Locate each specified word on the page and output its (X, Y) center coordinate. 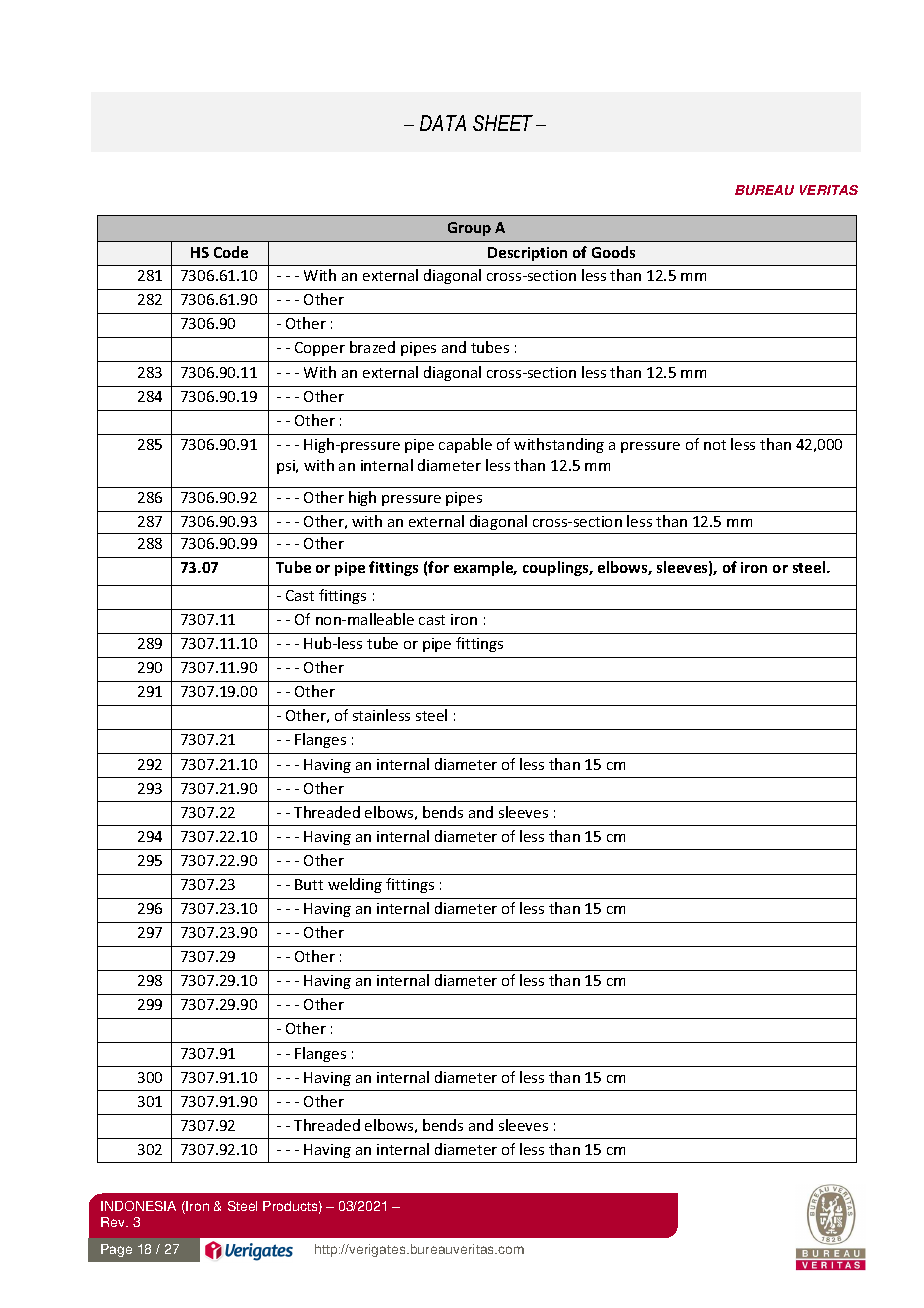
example (485, 568)
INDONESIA (138, 1206)
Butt (309, 884)
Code (231, 252)
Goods (613, 252)
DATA (443, 123)
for (438, 567)
